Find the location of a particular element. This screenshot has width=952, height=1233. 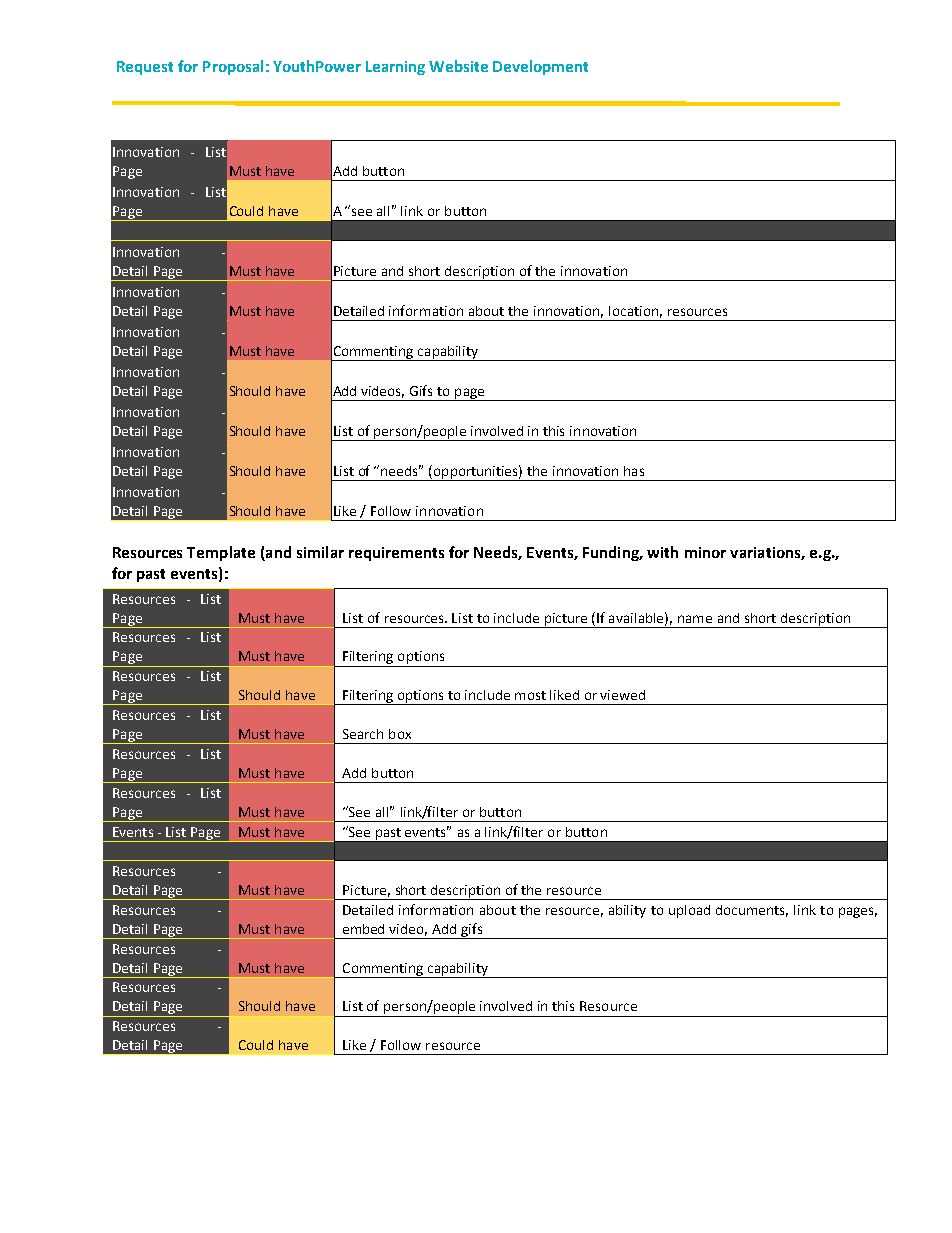

Website is located at coordinates (458, 66).
